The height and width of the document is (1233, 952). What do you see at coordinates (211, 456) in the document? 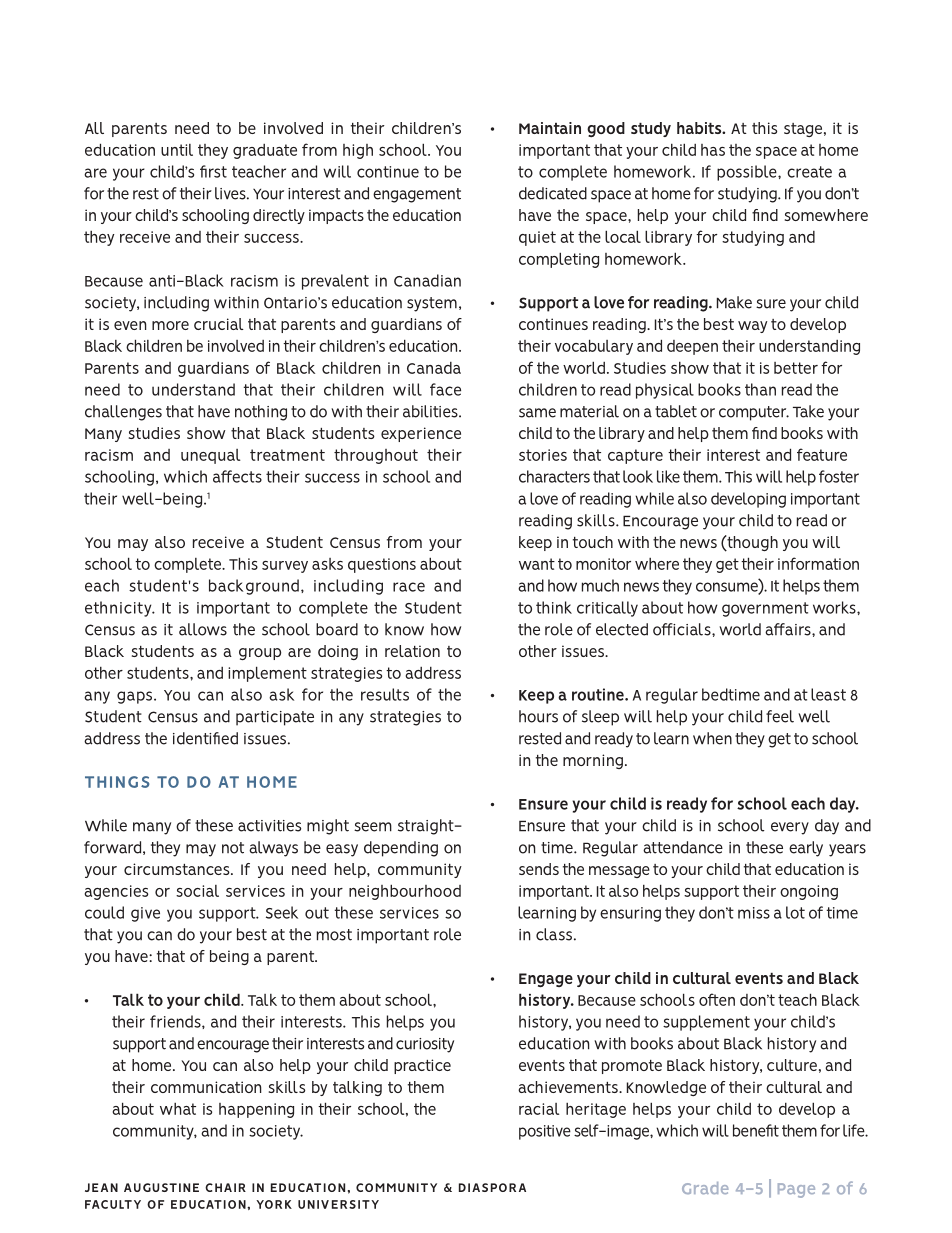
I see `unequal` at bounding box center [211, 456].
